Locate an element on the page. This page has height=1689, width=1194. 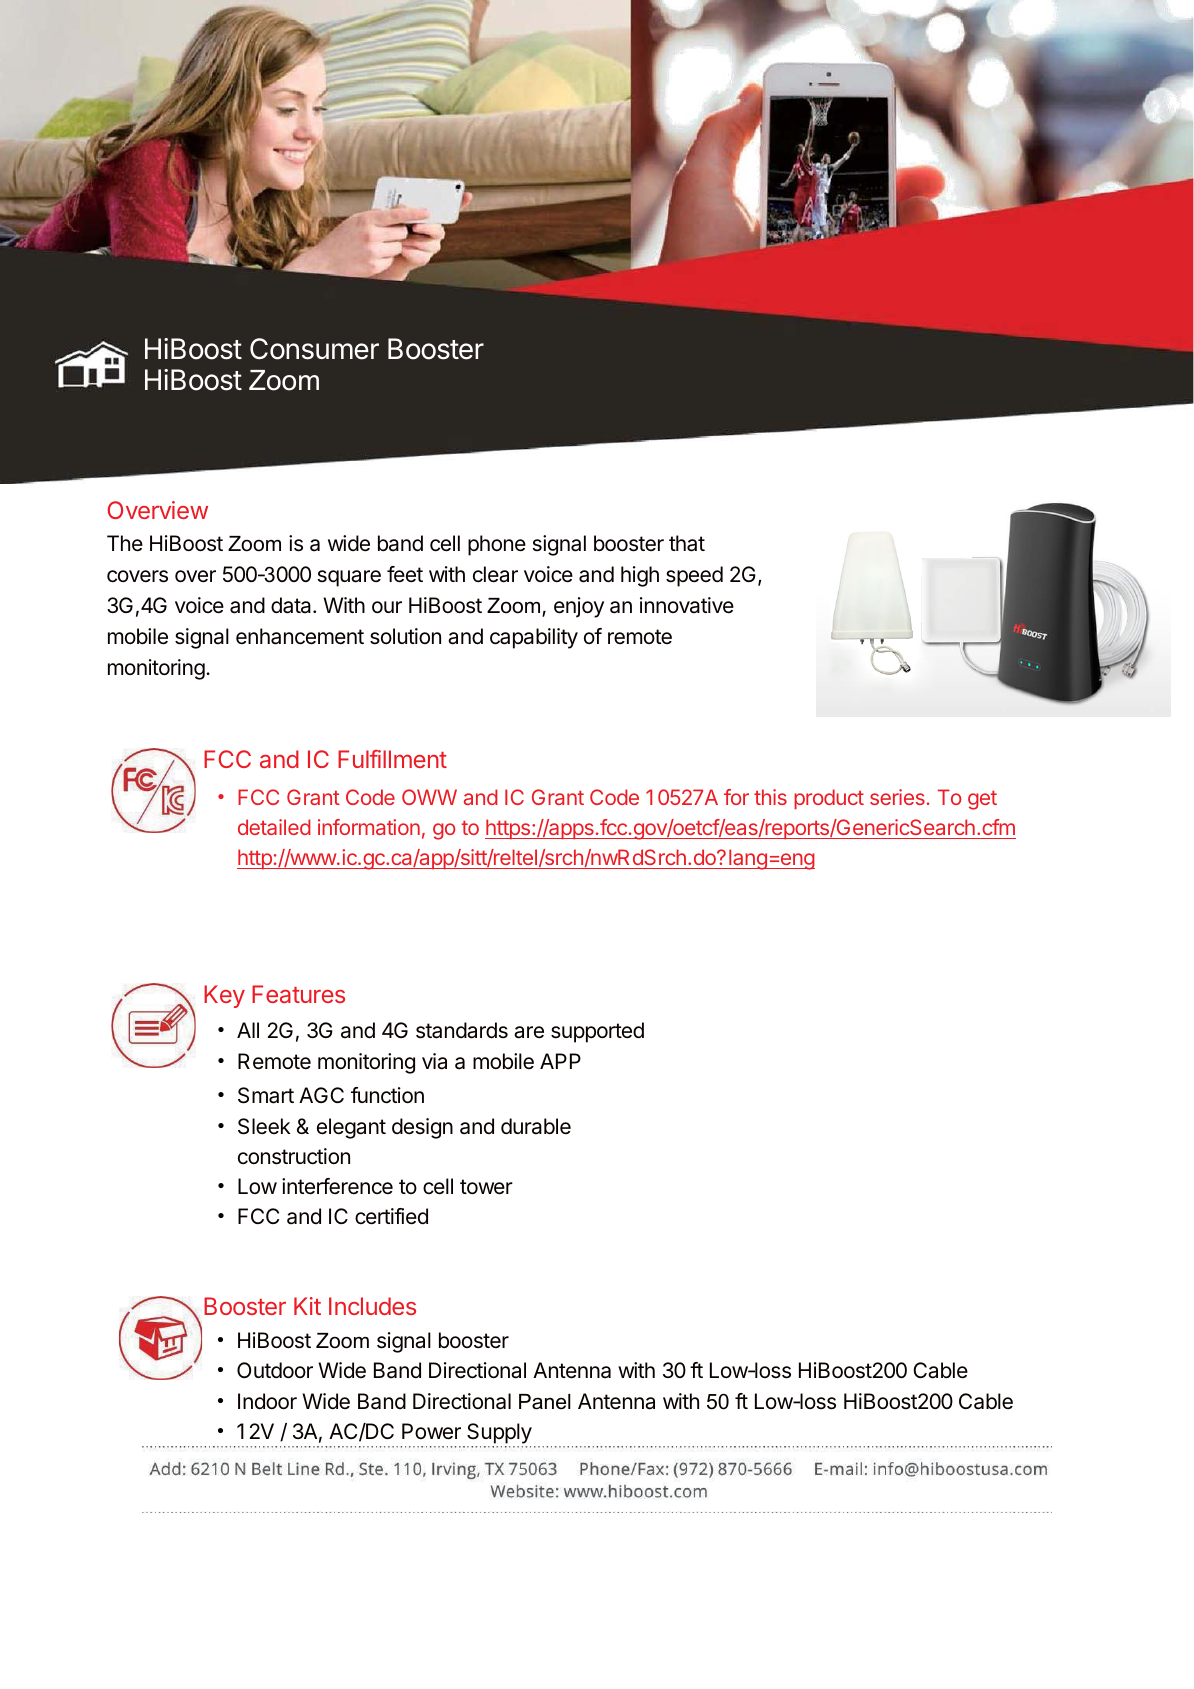
phone is located at coordinates (497, 545).
